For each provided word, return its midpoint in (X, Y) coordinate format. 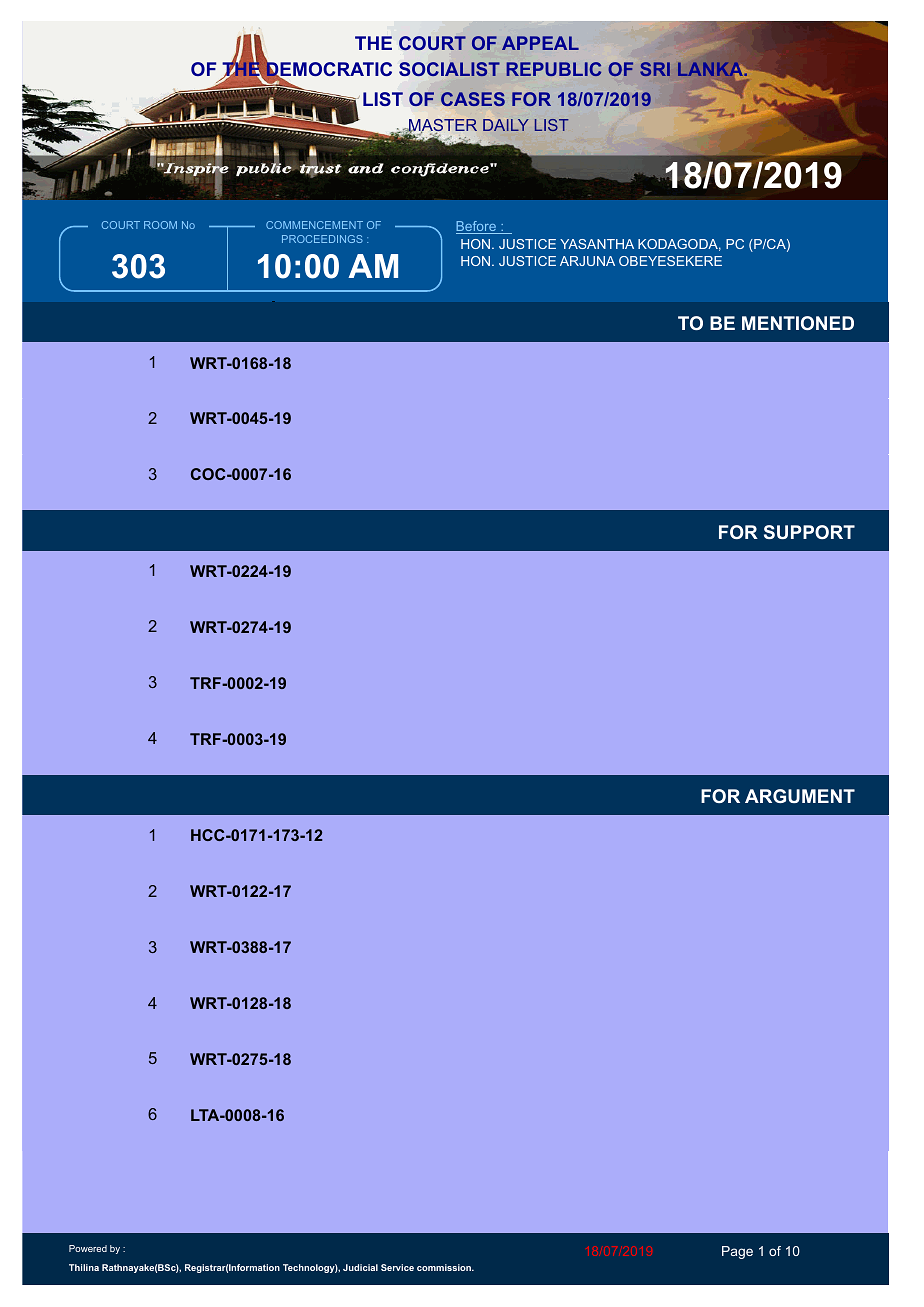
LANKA (712, 69)
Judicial (360, 1267)
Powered (88, 1248)
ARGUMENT (800, 796)
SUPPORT (809, 532)
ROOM (160, 225)
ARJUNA (587, 261)
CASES (473, 99)
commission (445, 1267)
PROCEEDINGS (322, 239)
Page (737, 1252)
